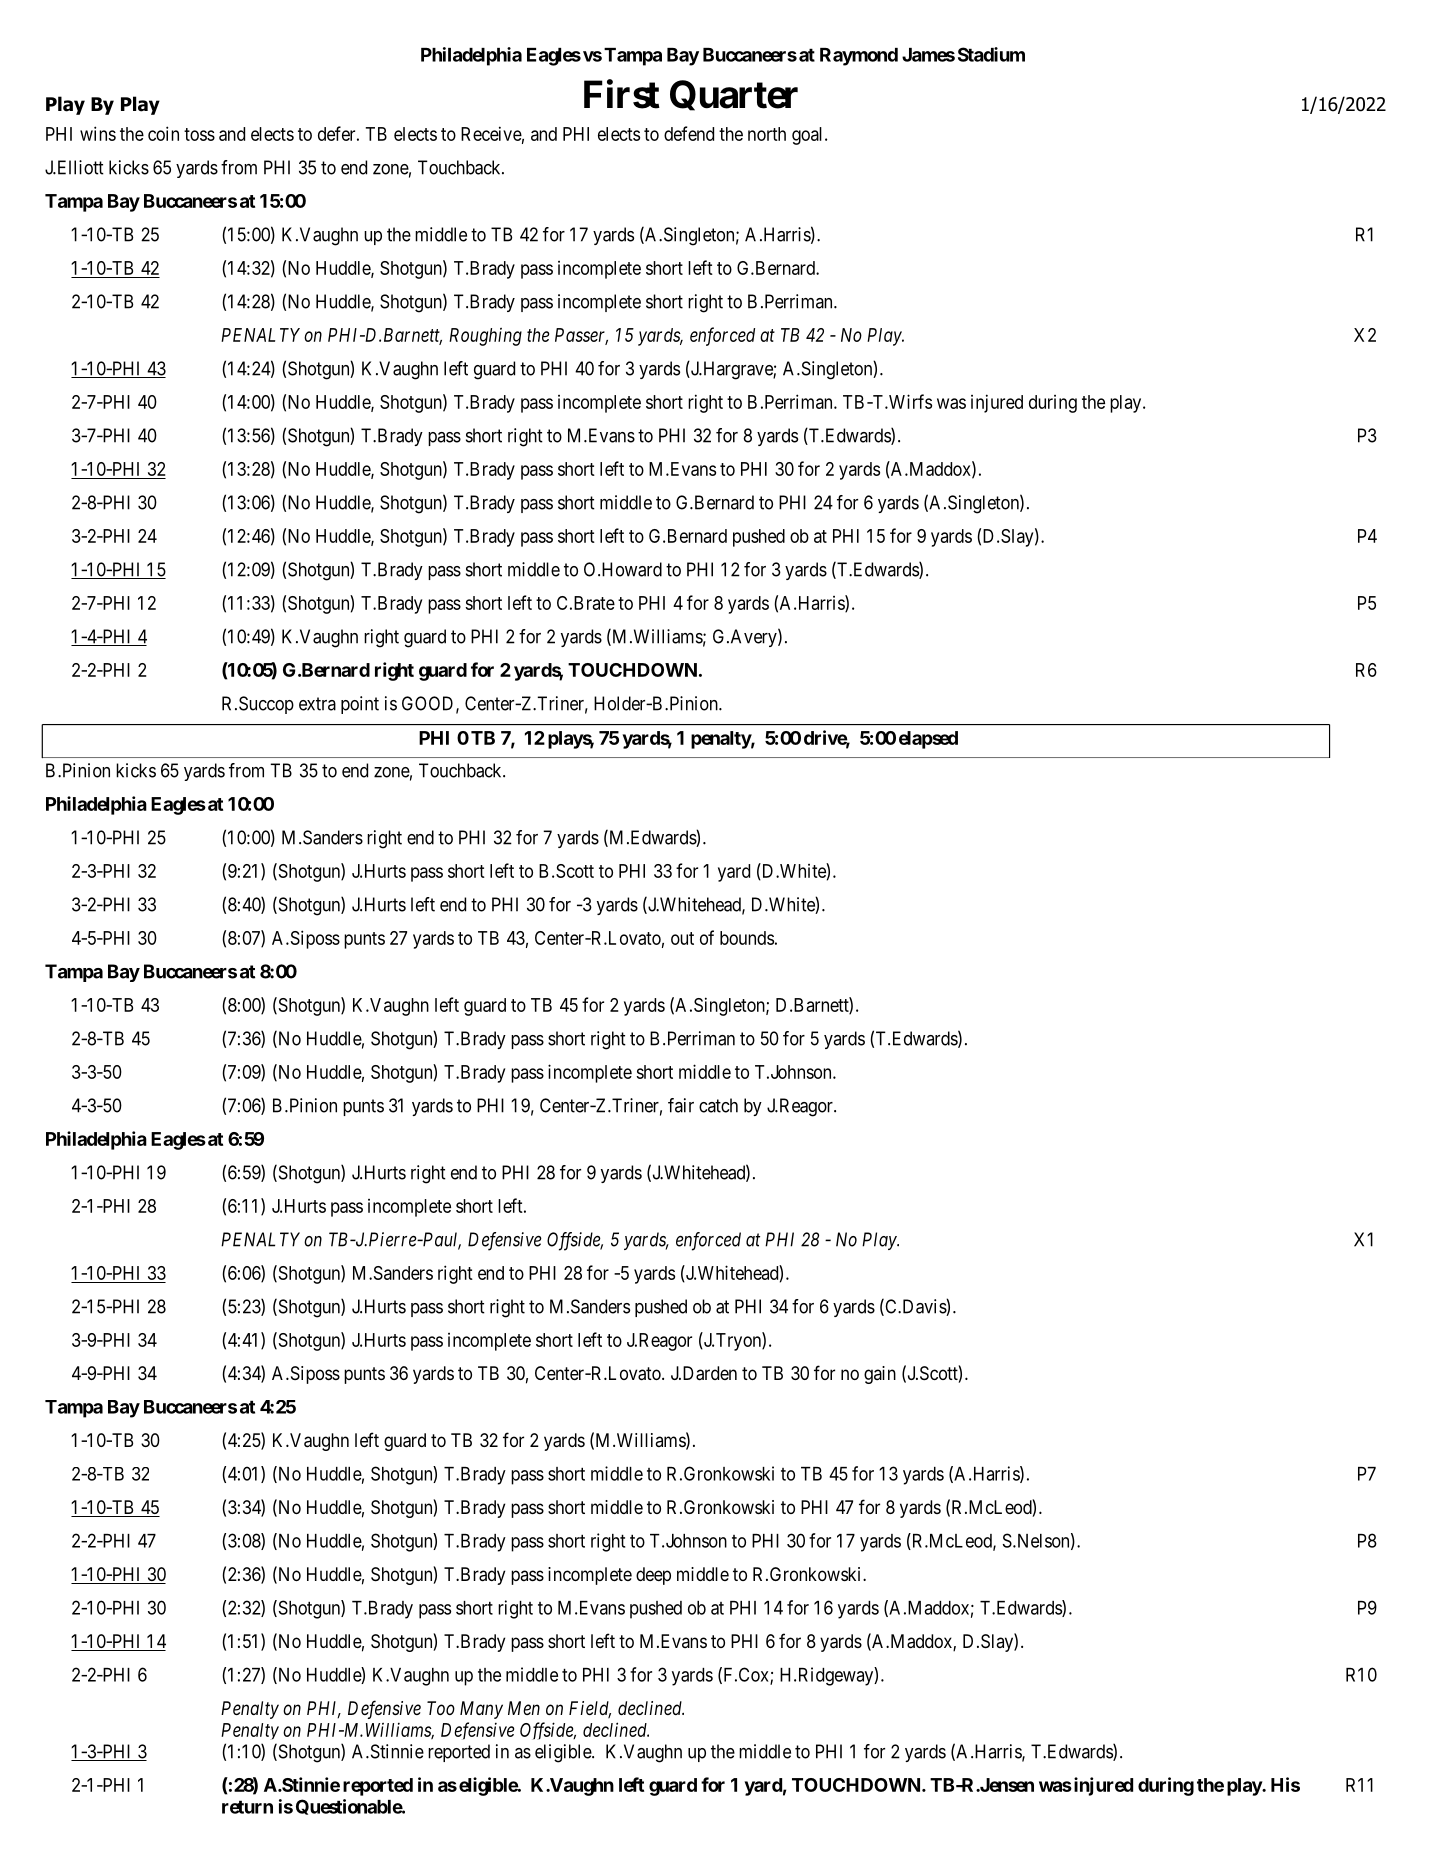  What do you see at coordinates (622, 94) in the screenshot?
I see `First` at bounding box center [622, 94].
